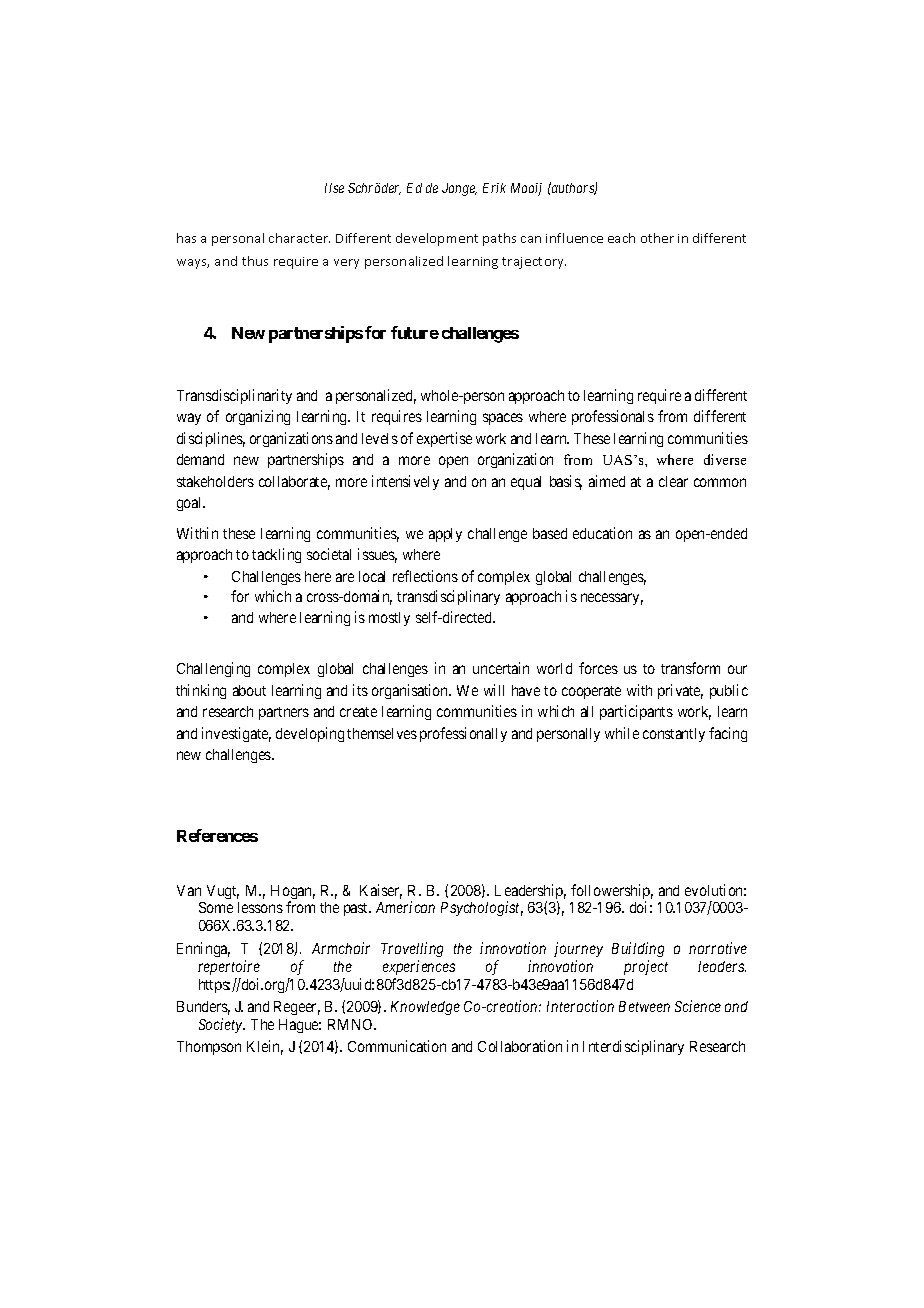 The width and height of the screenshot is (924, 1308). What do you see at coordinates (213, 669) in the screenshot?
I see `Challenging` at bounding box center [213, 669].
